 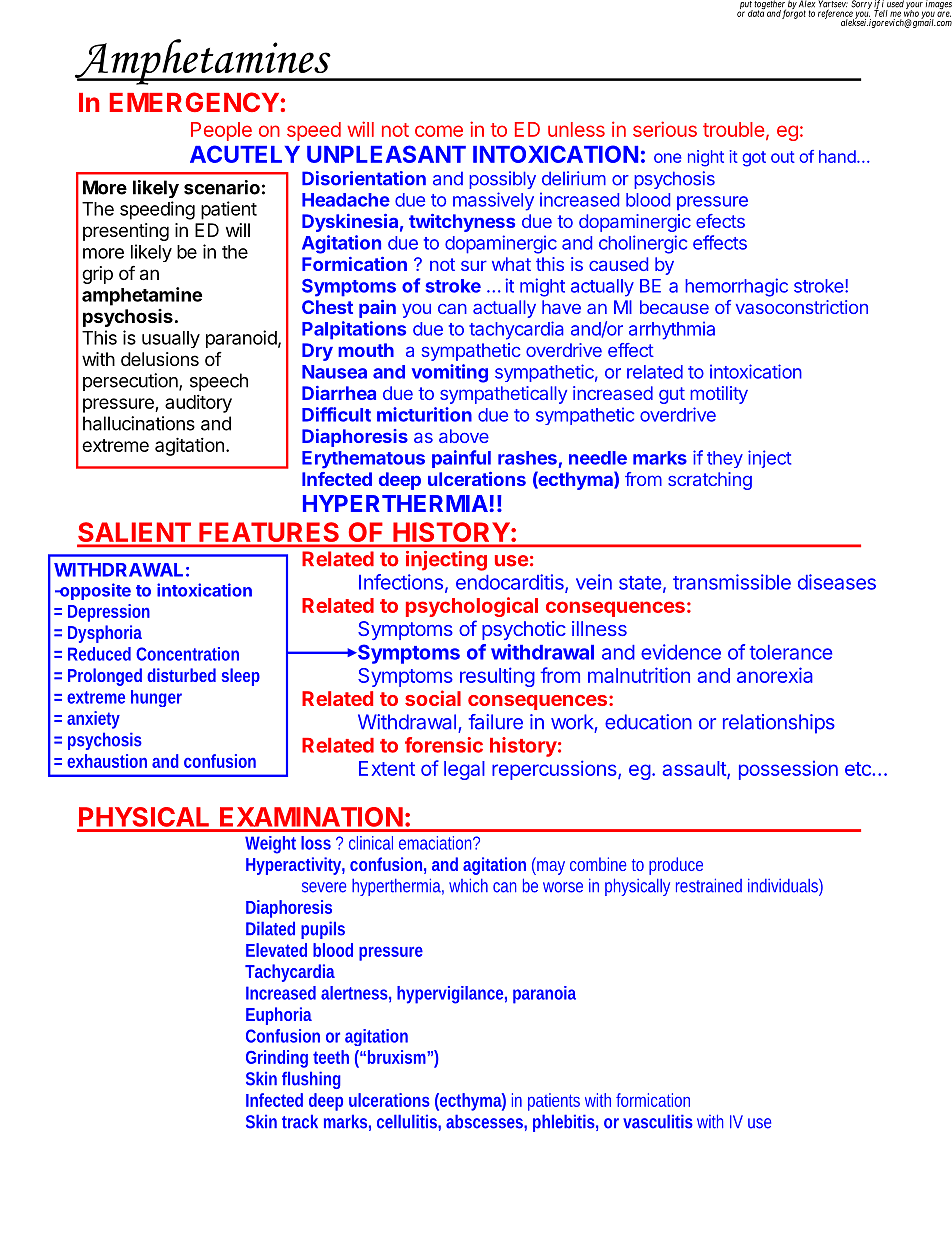 What do you see at coordinates (859, 769) in the screenshot?
I see `etc` at bounding box center [859, 769].
